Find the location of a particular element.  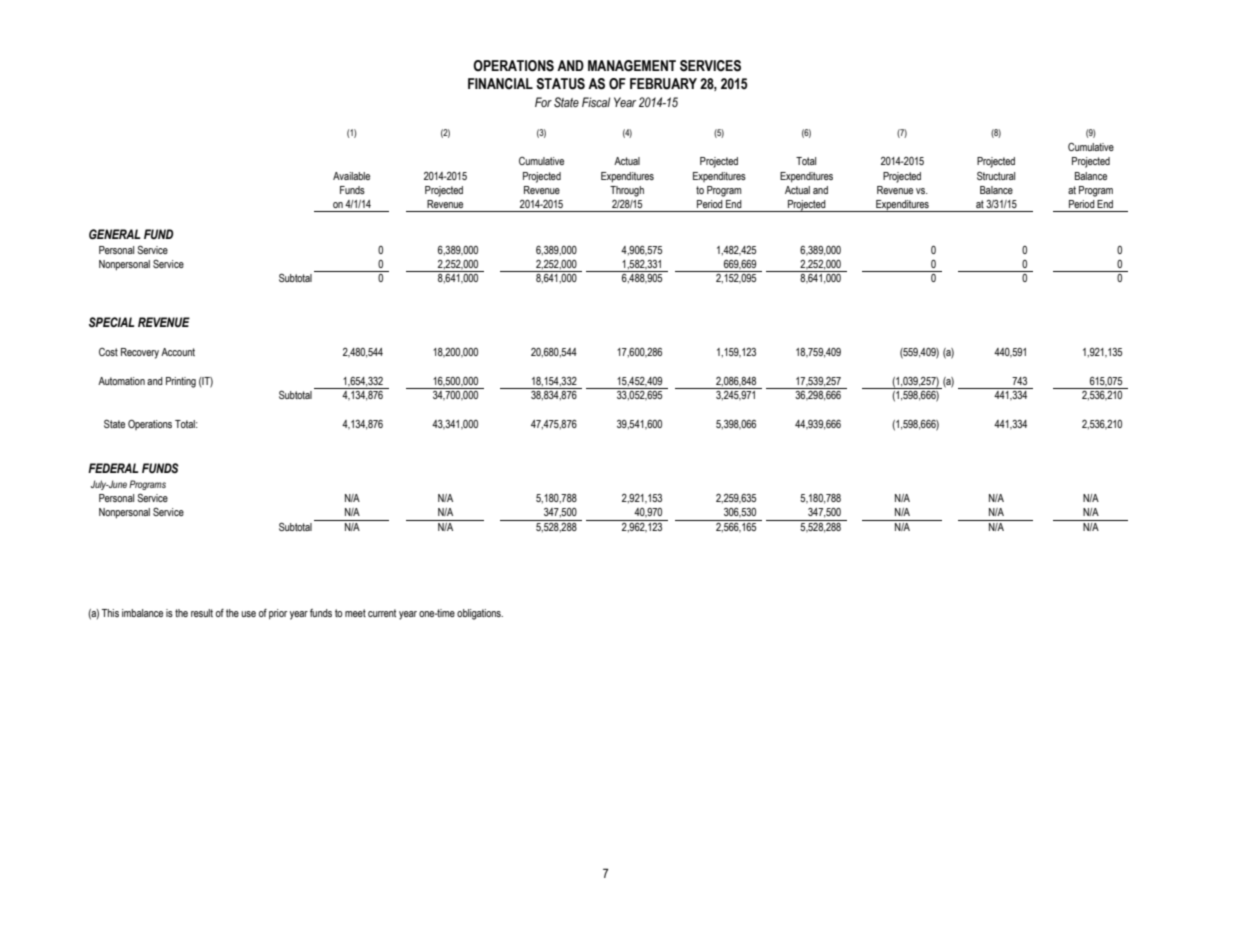

STATUS is located at coordinates (560, 84).
